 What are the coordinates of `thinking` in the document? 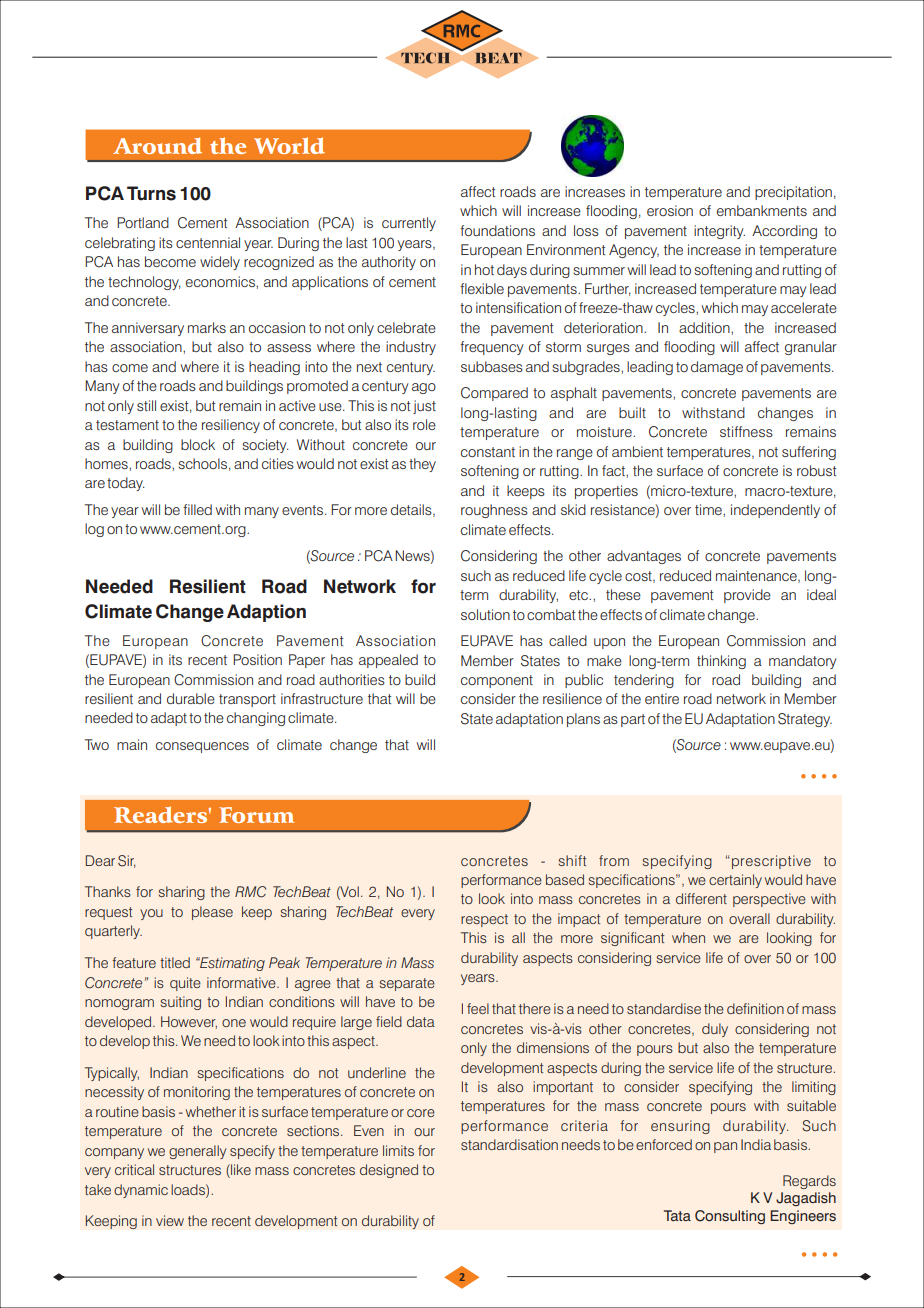 It's located at (721, 662).
